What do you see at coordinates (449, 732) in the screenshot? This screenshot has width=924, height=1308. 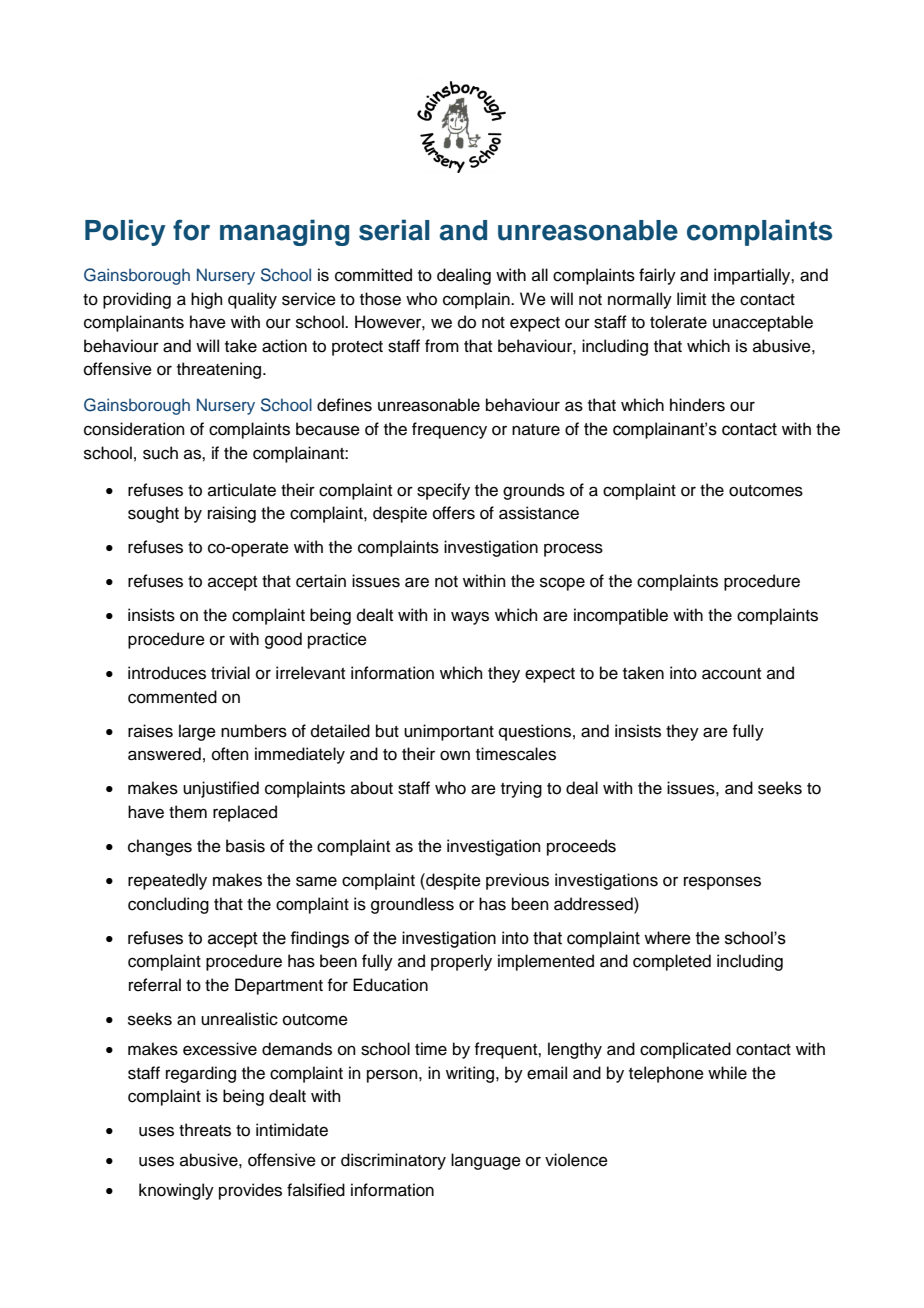 I see `unimportant` at bounding box center [449, 732].
